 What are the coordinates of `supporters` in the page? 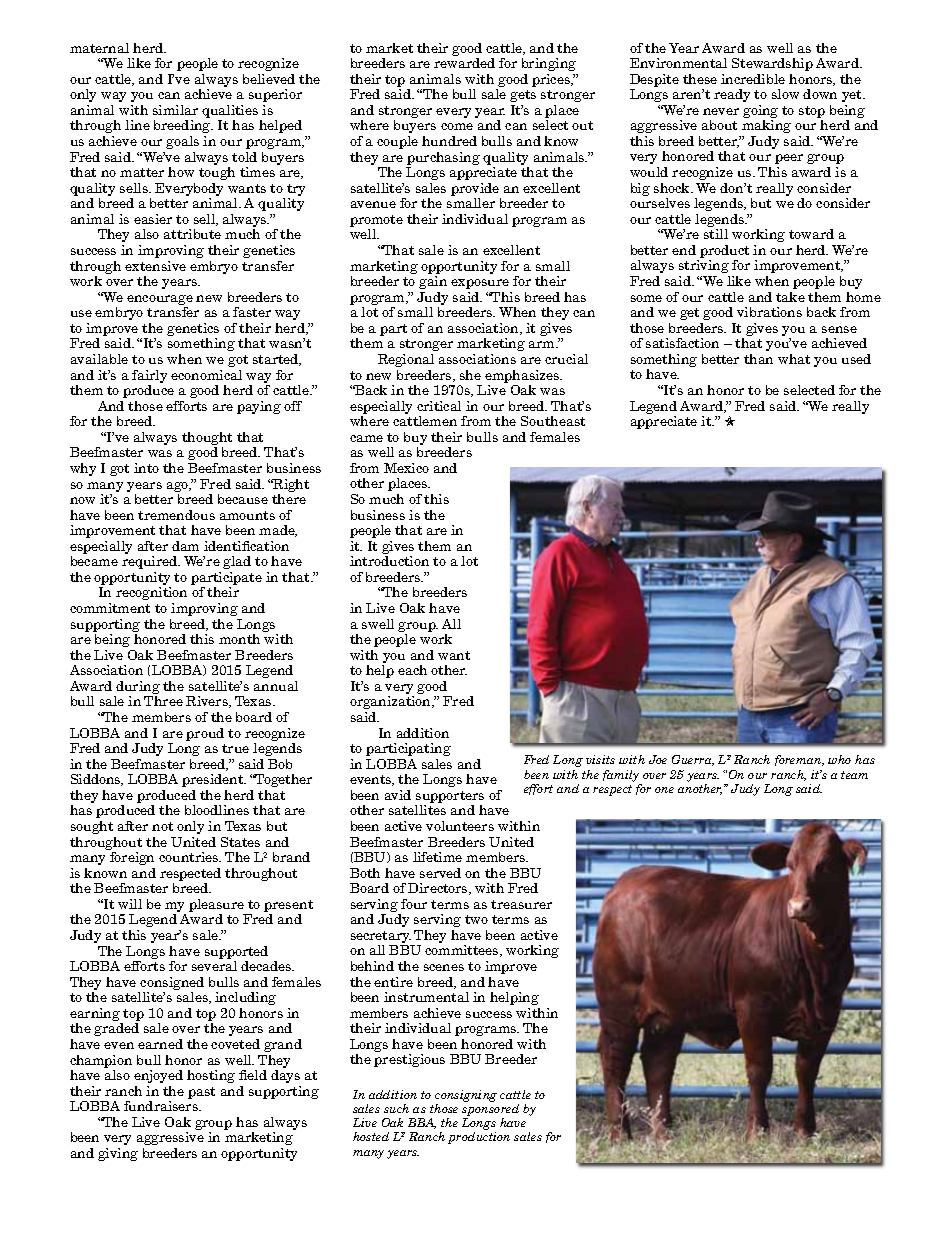 It's located at (449, 798).
